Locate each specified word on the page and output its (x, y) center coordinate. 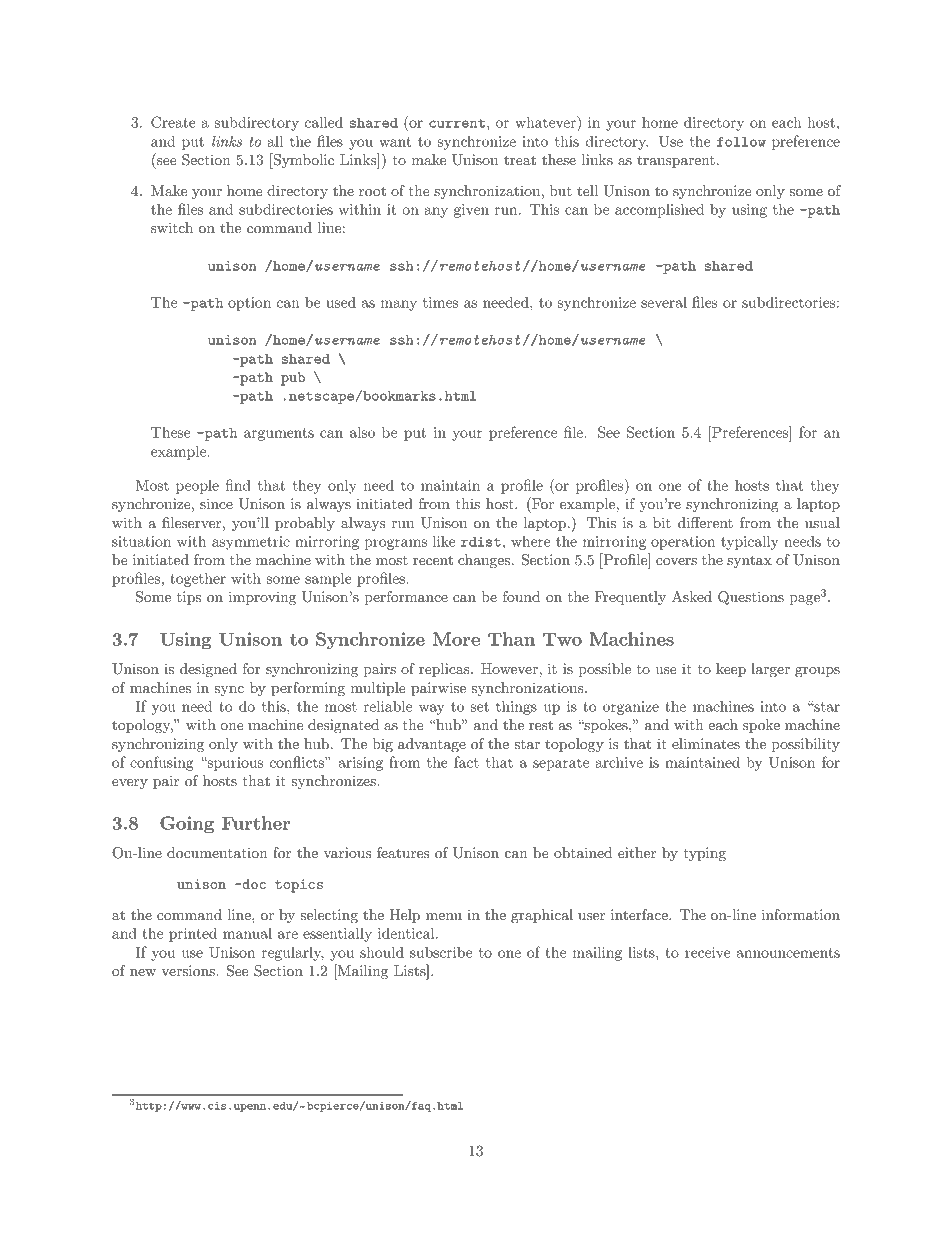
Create (173, 122)
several (664, 302)
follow (741, 142)
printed (193, 934)
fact (466, 762)
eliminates (706, 743)
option (249, 304)
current (457, 123)
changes (484, 561)
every (130, 784)
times (440, 302)
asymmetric (251, 543)
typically (750, 542)
